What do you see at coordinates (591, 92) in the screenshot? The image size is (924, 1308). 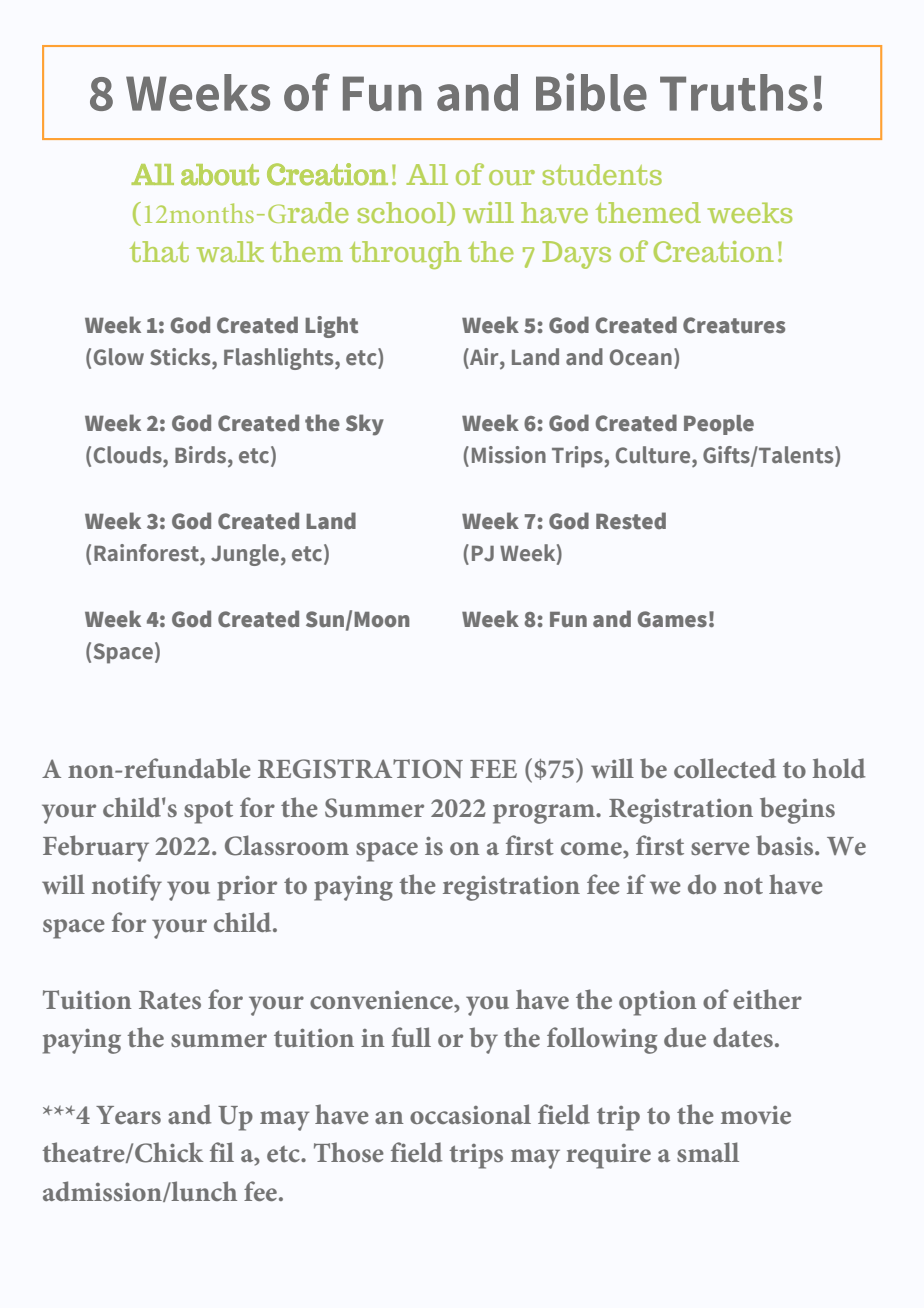 I see `Bible` at bounding box center [591, 92].
